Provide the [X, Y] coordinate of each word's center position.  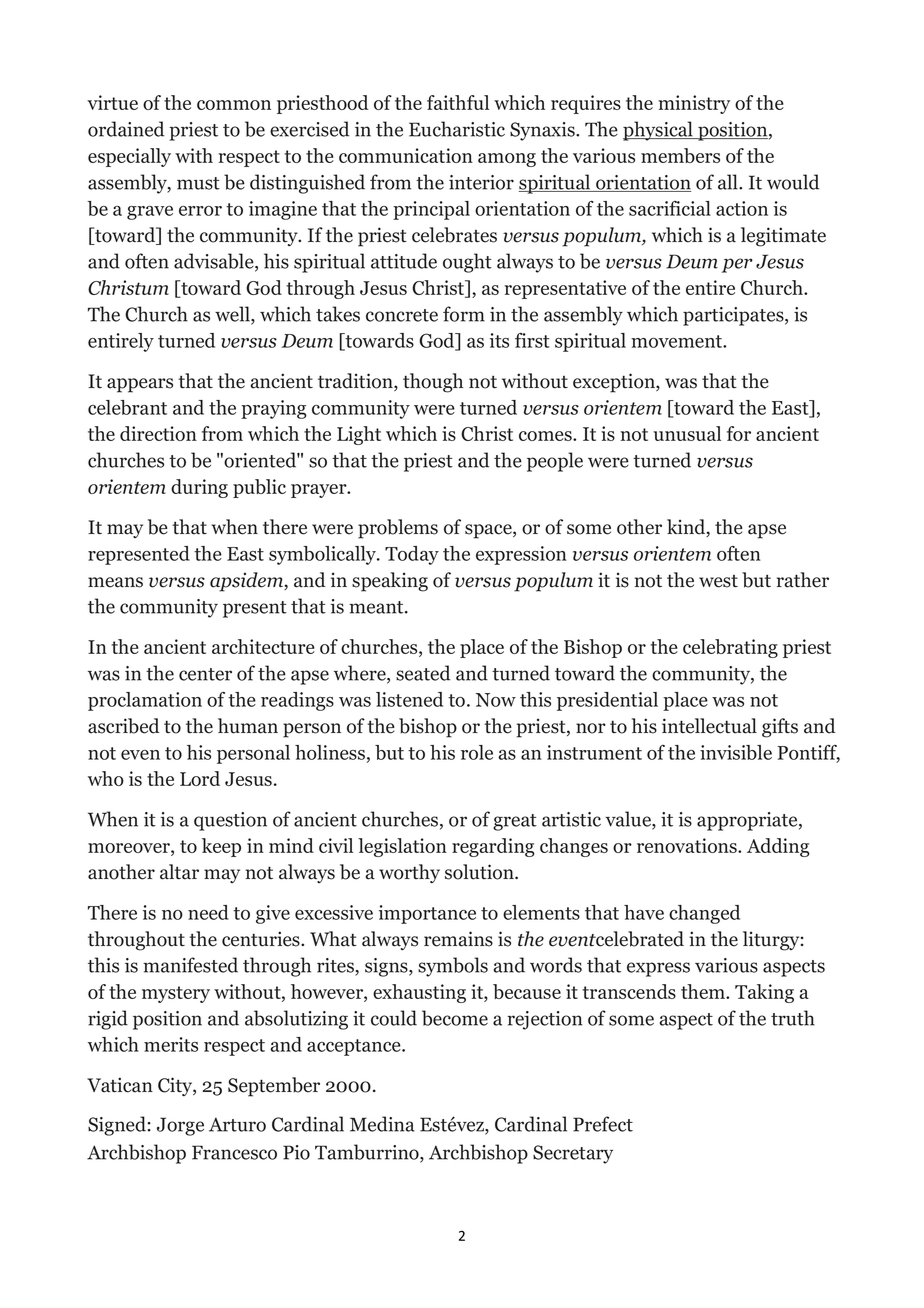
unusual [687, 433]
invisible [736, 752]
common [234, 105]
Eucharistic [457, 129]
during [199, 488]
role [477, 752]
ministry [694, 104]
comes [546, 436]
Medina [382, 1124]
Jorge [180, 1126]
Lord [200, 778]
